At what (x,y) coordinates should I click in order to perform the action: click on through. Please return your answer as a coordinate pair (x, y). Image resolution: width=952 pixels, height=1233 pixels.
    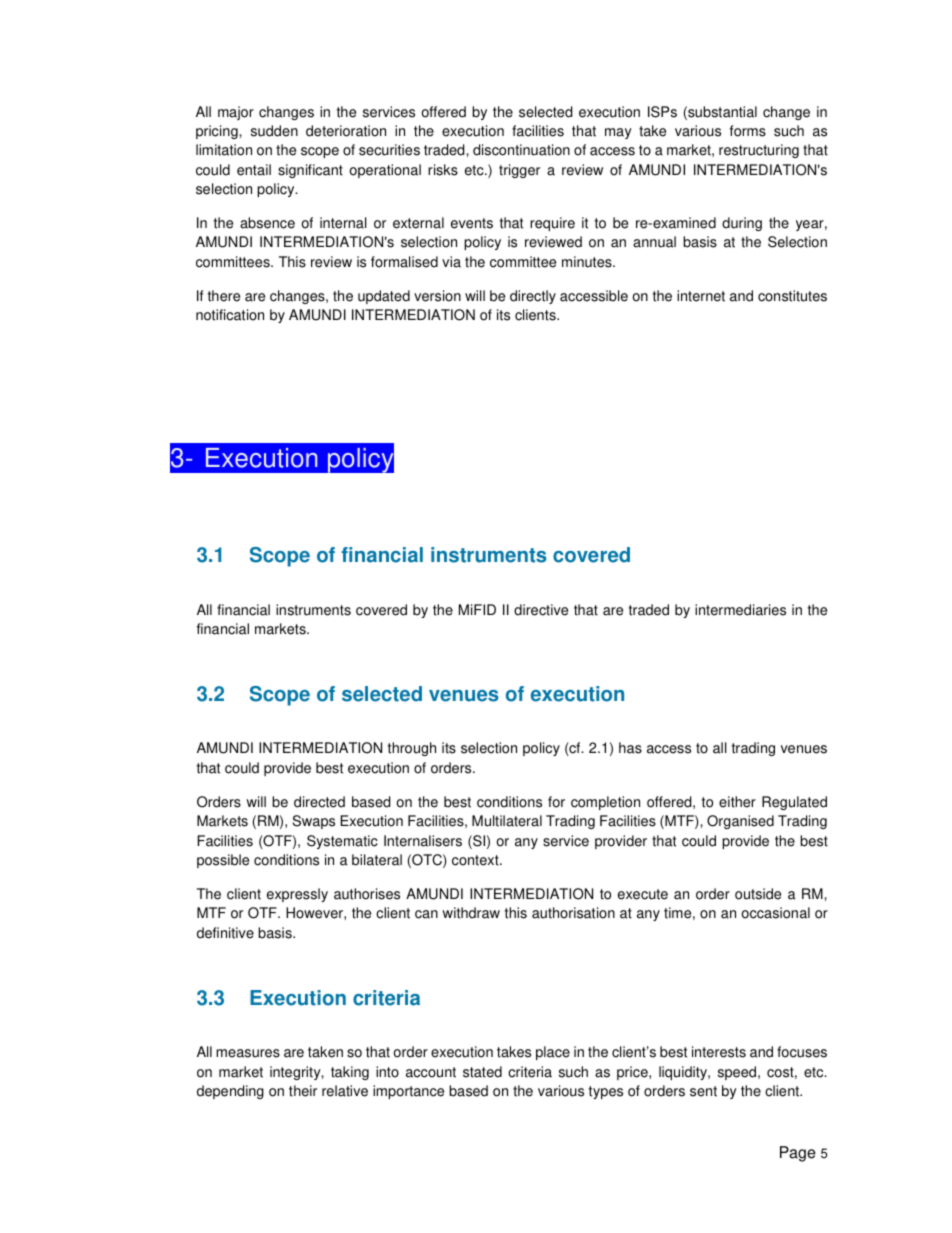
    Looking at the image, I should click on (412, 749).
